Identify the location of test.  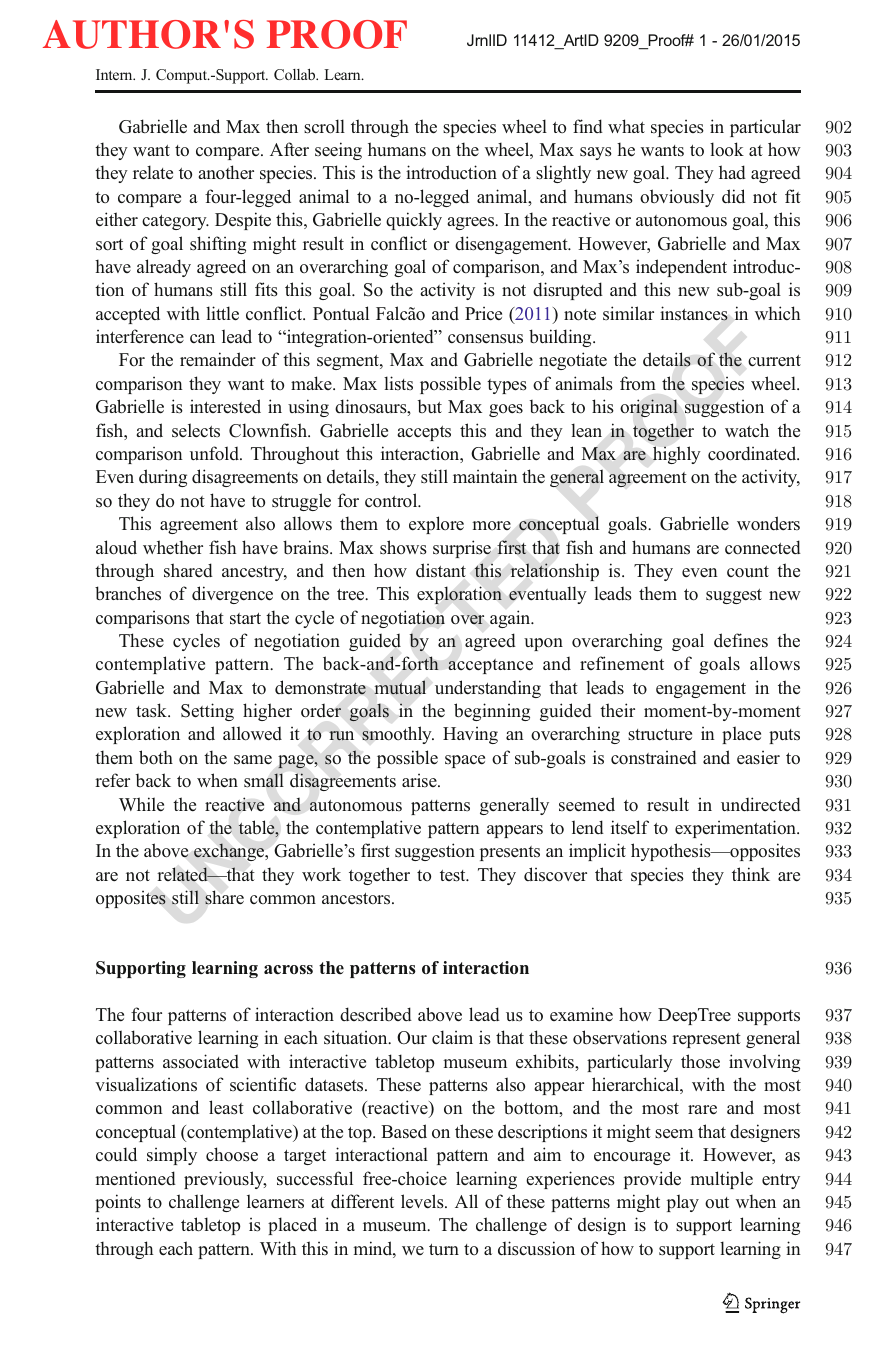
(454, 876).
